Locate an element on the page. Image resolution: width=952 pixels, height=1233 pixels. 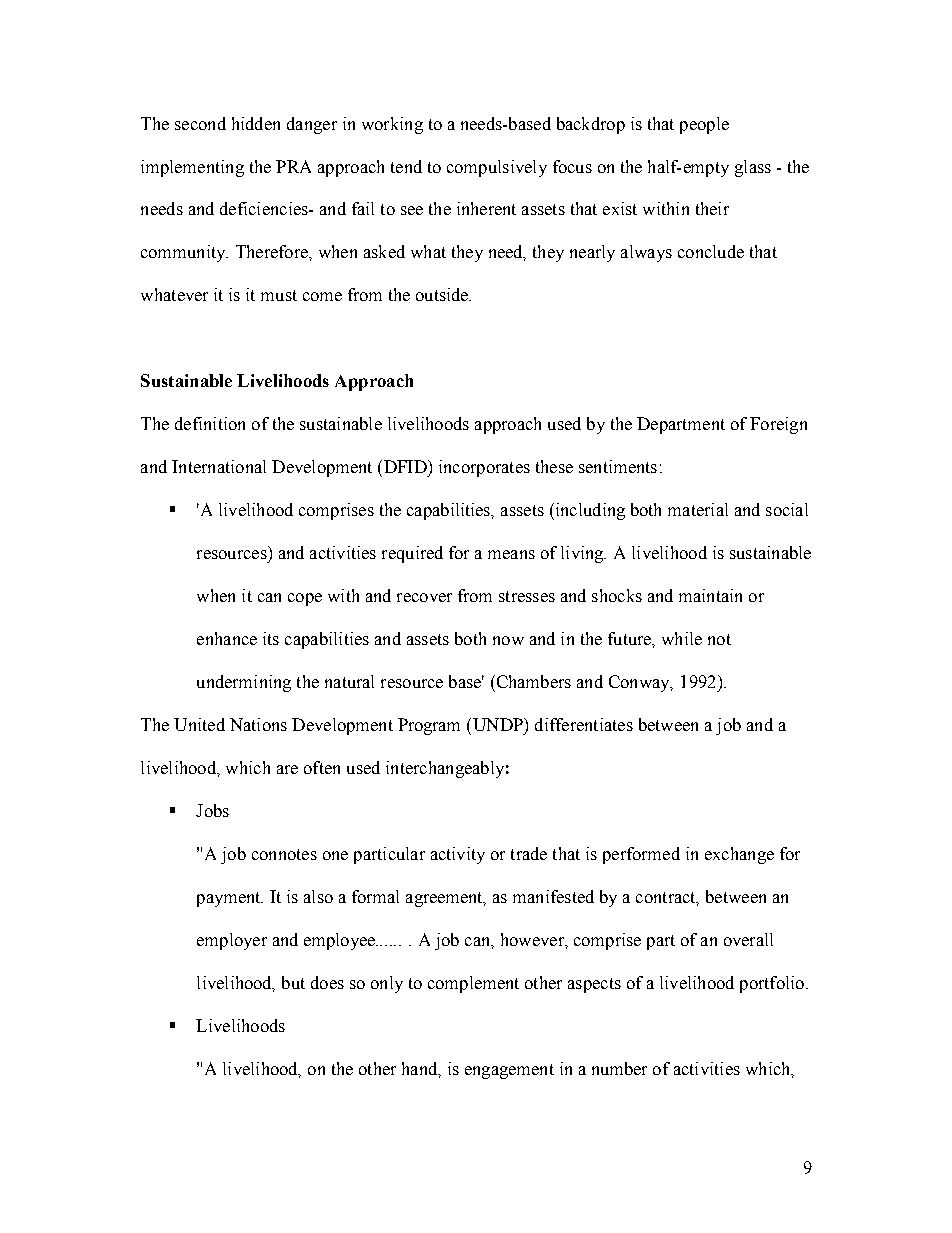
cope is located at coordinates (305, 599).
